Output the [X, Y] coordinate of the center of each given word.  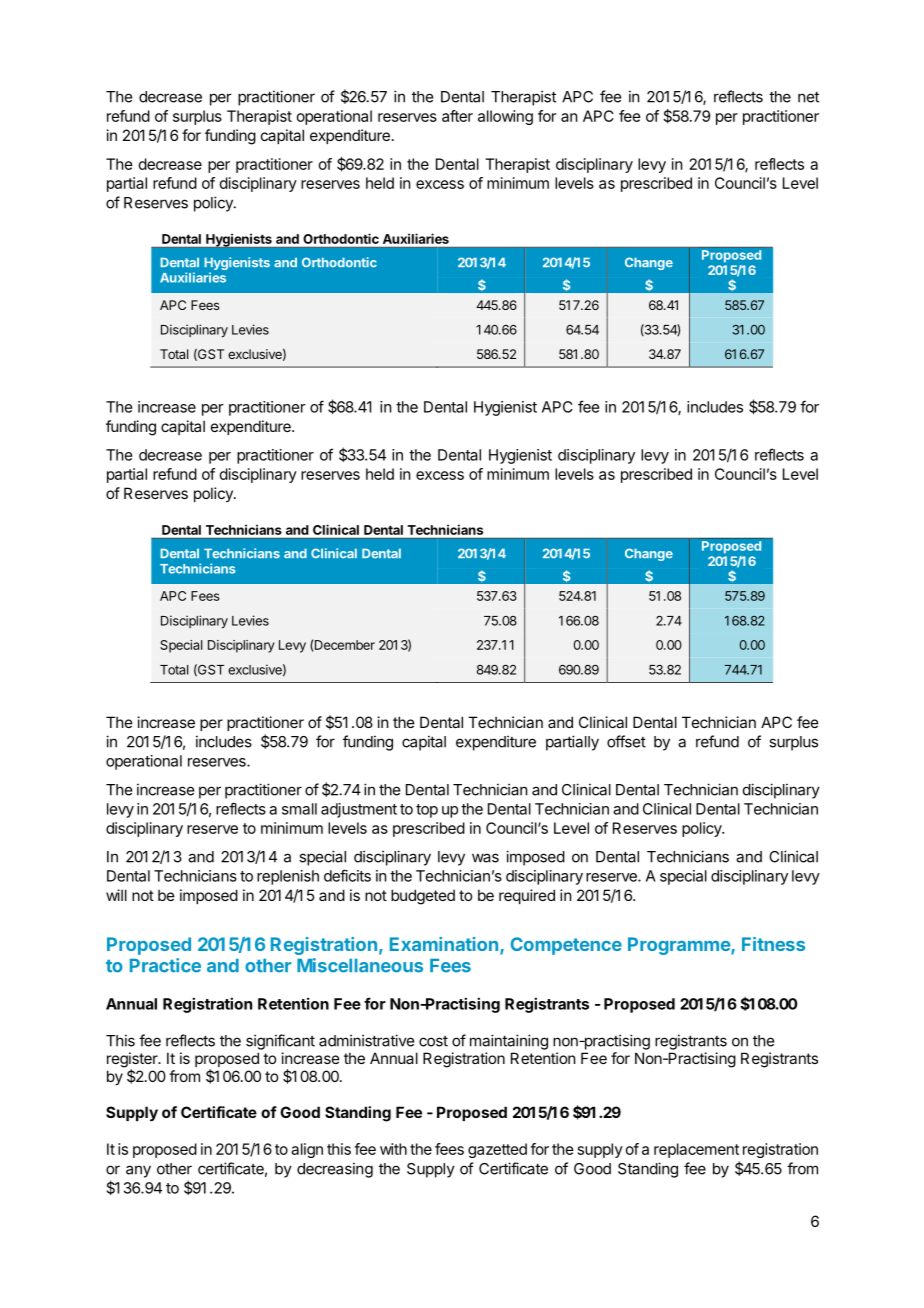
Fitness [773, 944]
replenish [288, 877]
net [808, 97]
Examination [445, 945]
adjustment [359, 810]
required [527, 896]
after [457, 116]
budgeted [423, 897]
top [427, 811]
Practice [165, 965]
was [485, 858]
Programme [680, 946]
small [299, 809]
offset [626, 741]
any [138, 1171]
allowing [505, 117]
